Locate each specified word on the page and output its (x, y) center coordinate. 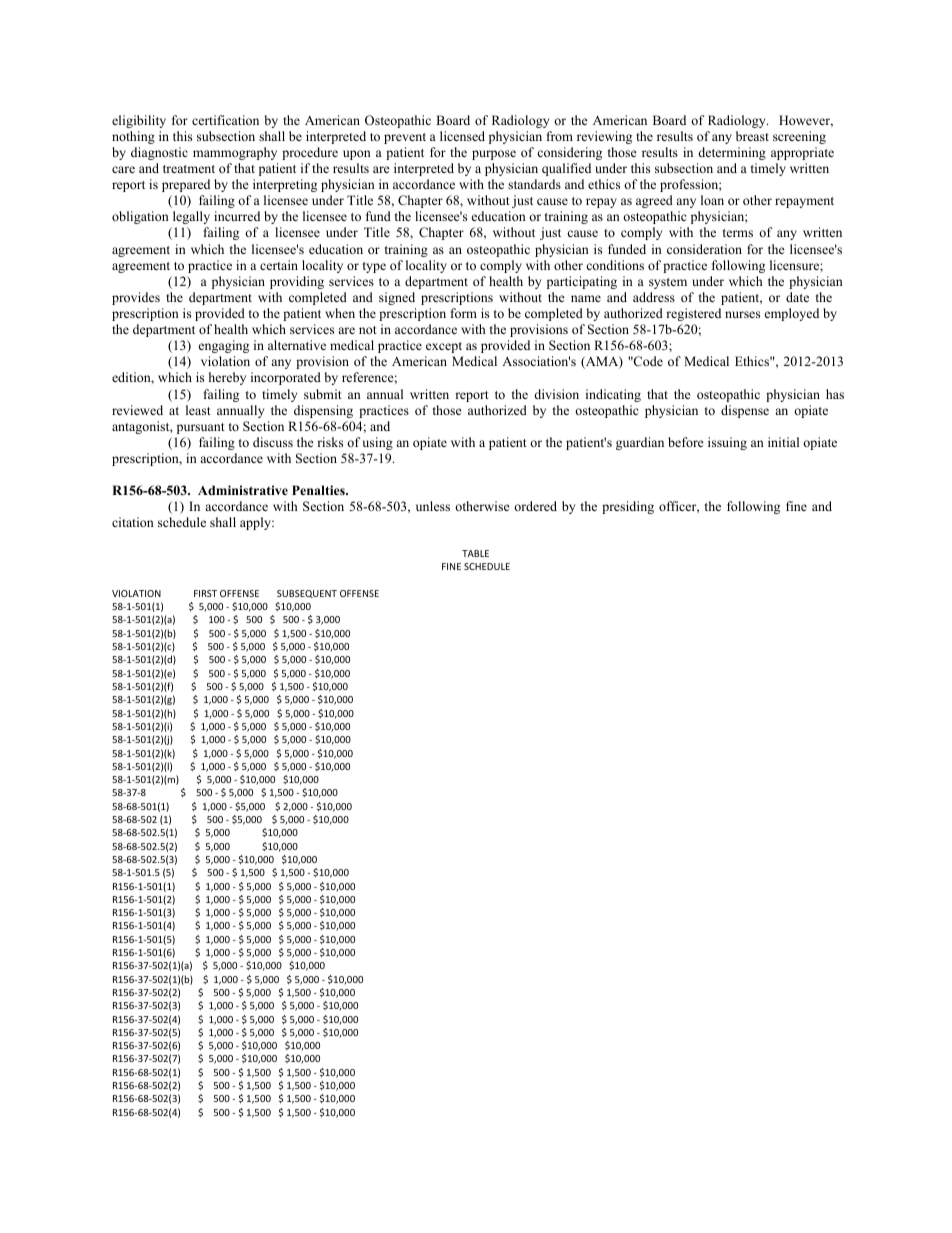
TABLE (475, 553)
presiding (628, 507)
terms (738, 233)
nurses (742, 314)
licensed (462, 136)
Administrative (243, 490)
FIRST (205, 593)
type (374, 267)
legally (191, 217)
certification (225, 120)
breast (752, 136)
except (444, 347)
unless (433, 506)
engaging (224, 346)
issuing (727, 443)
